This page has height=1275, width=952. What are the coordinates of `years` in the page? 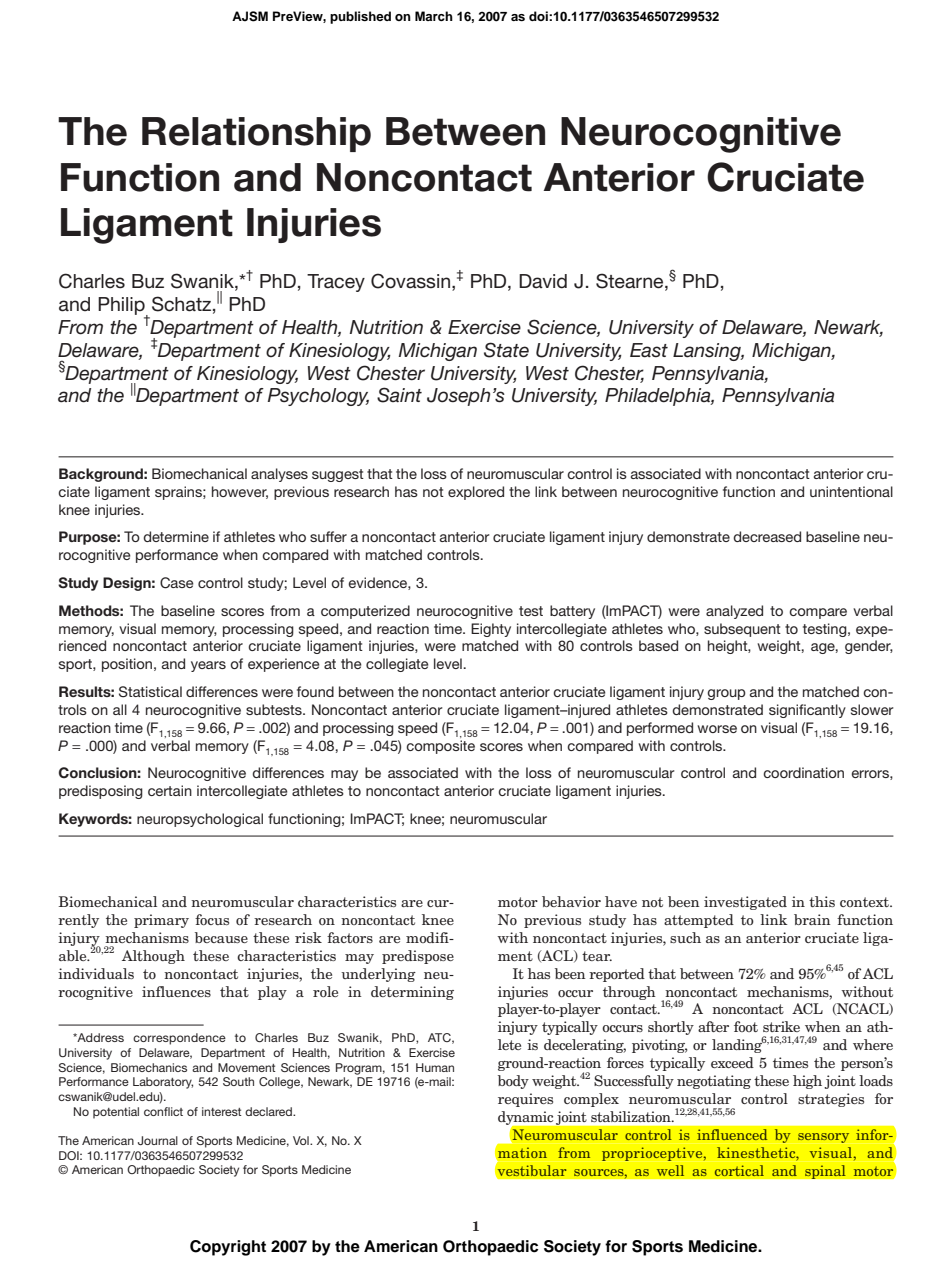 It's located at (208, 666).
